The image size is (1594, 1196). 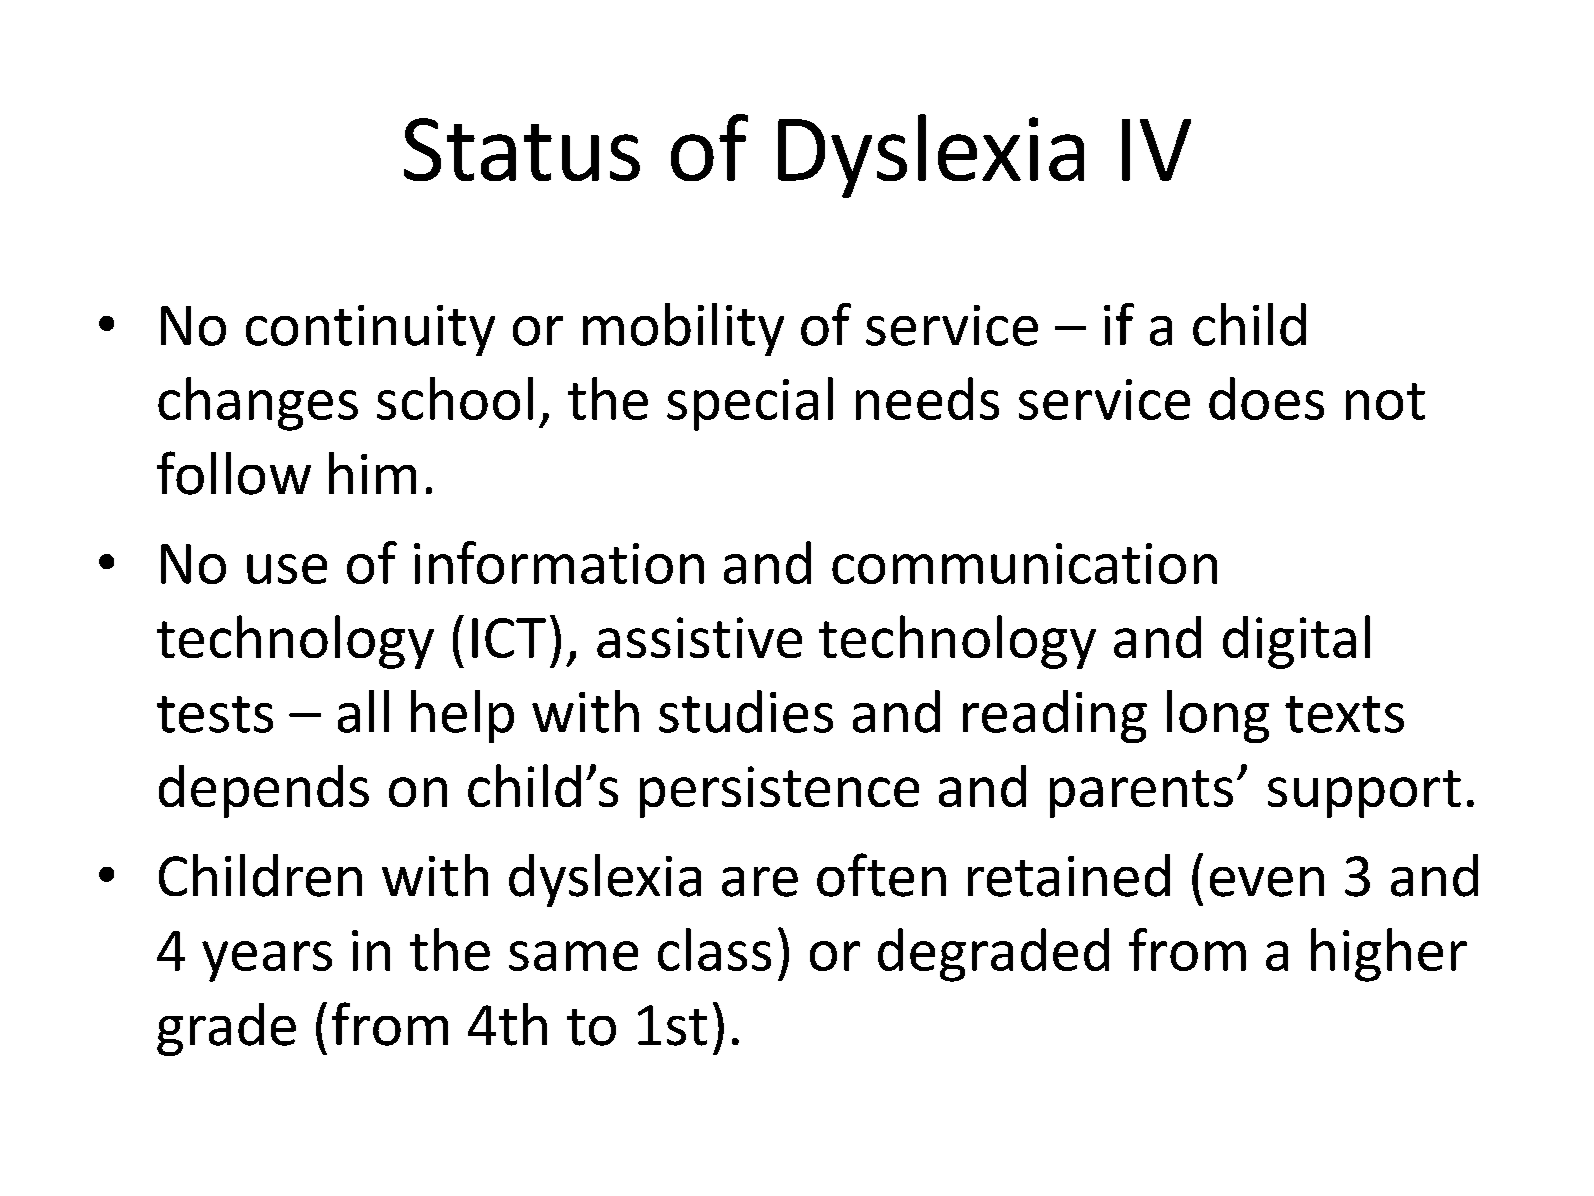 I want to click on use, so click(x=287, y=569).
